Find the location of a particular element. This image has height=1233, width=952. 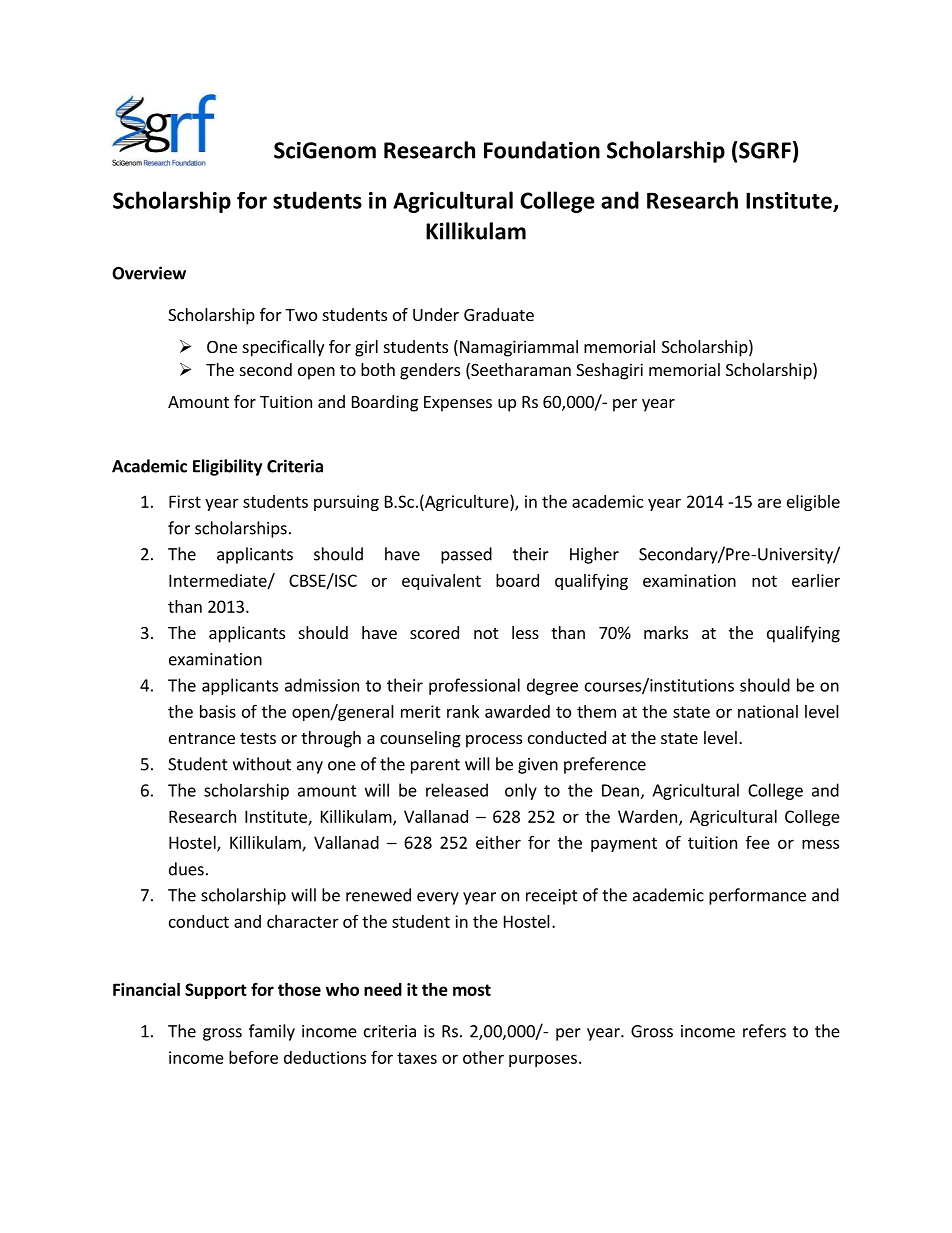

other is located at coordinates (483, 1057).
